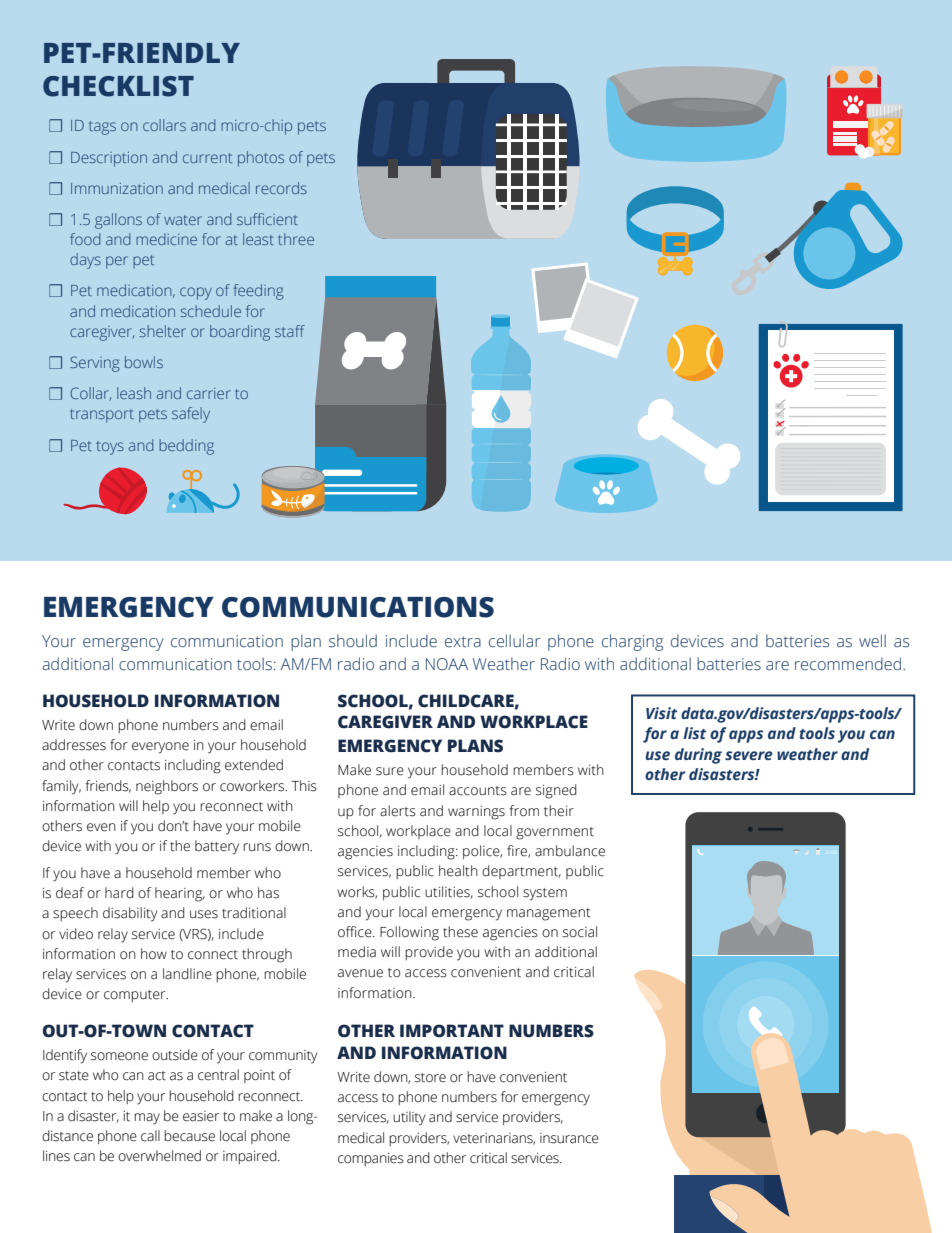  I want to click on leash, so click(134, 393).
